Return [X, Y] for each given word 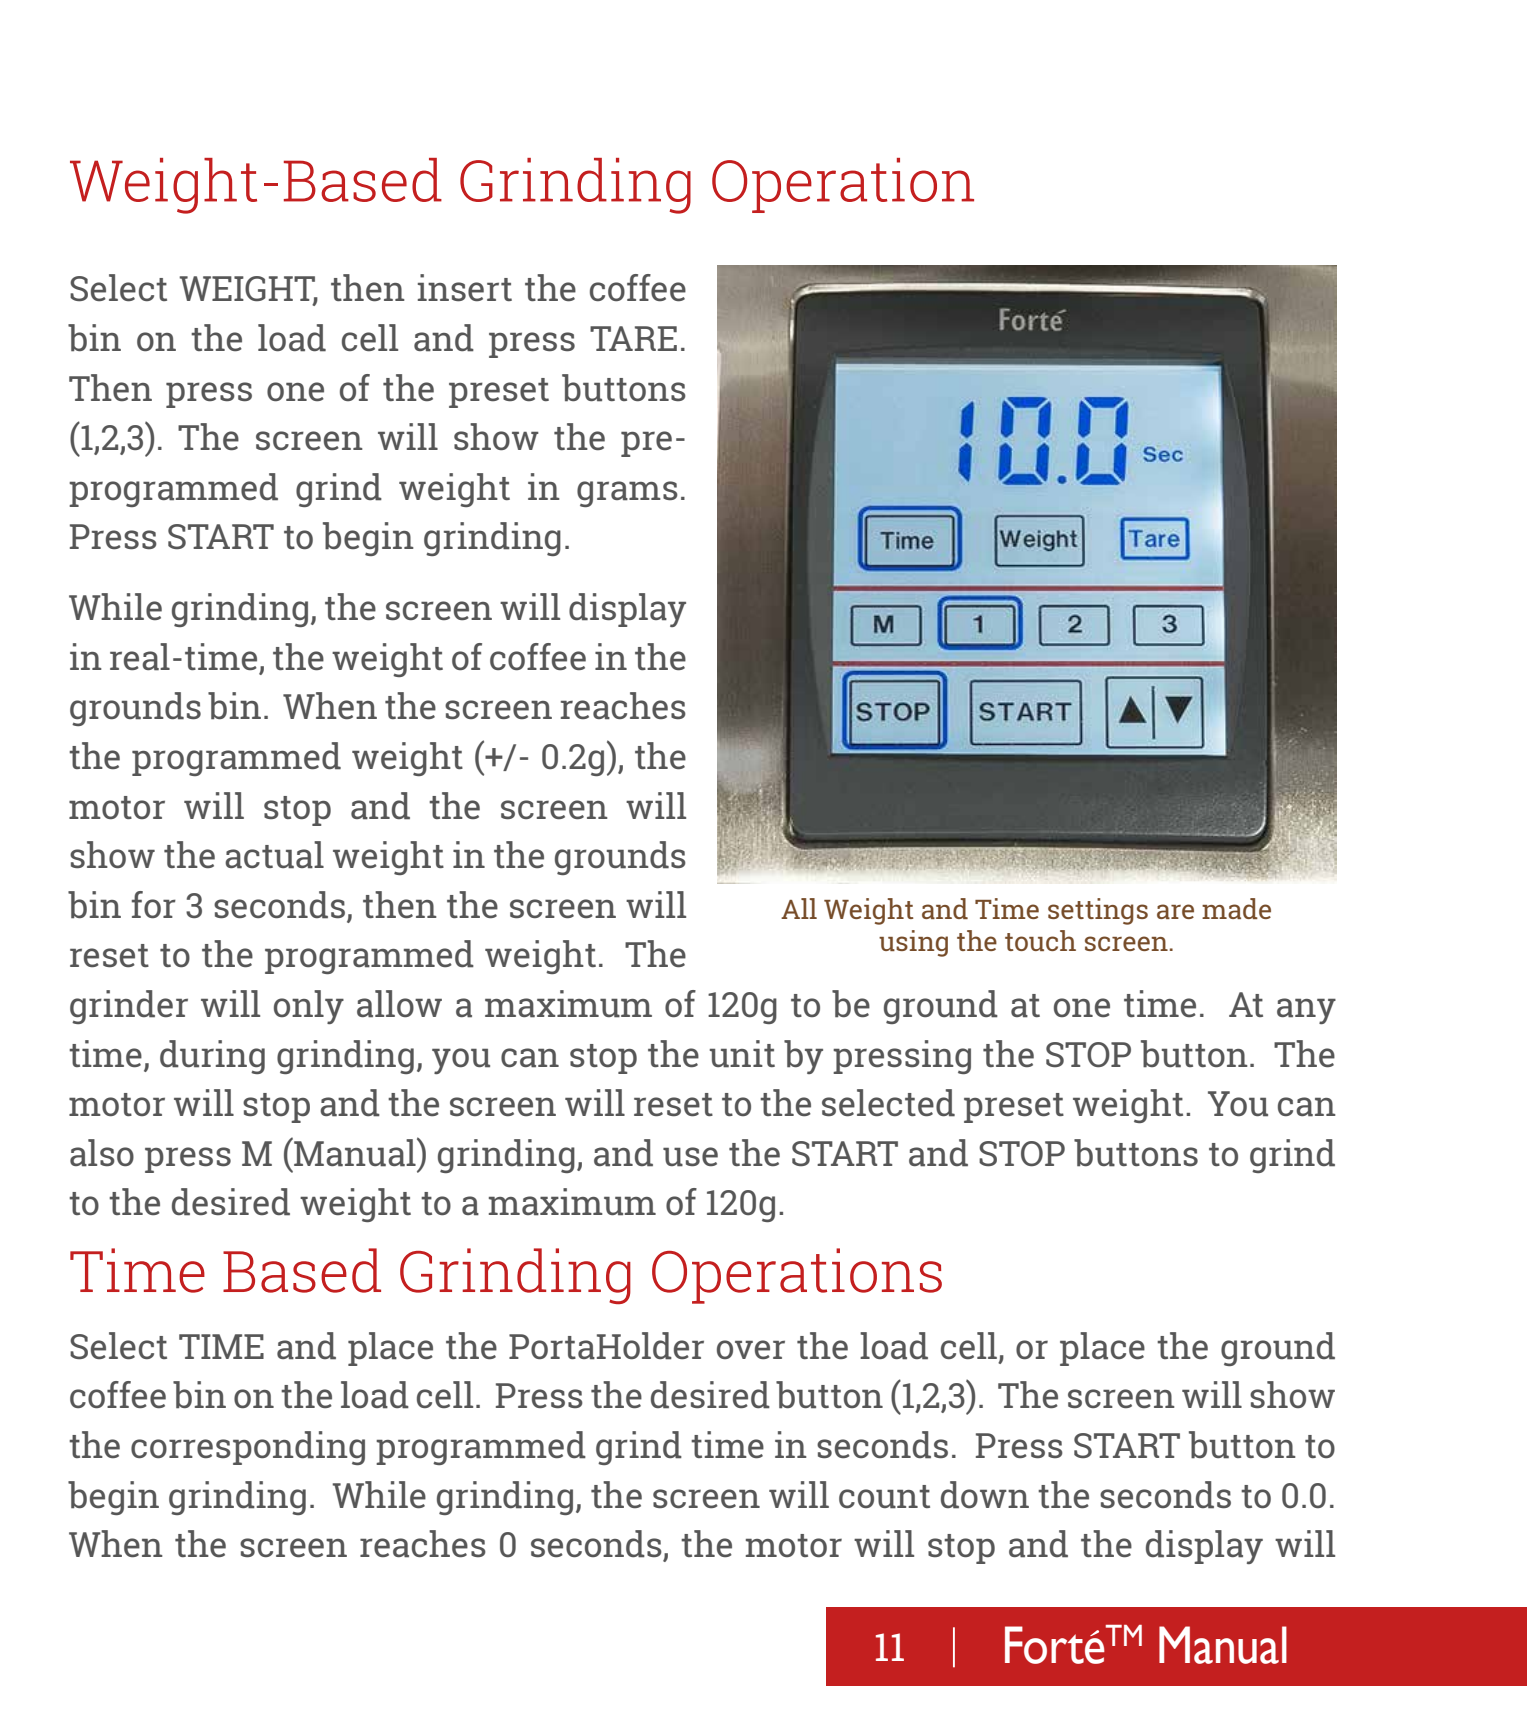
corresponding [248, 1448]
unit [742, 1054]
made [1236, 908]
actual [274, 855]
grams [627, 494]
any [1306, 1011]
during [212, 1057]
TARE [633, 338]
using [913, 943]
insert [465, 288]
